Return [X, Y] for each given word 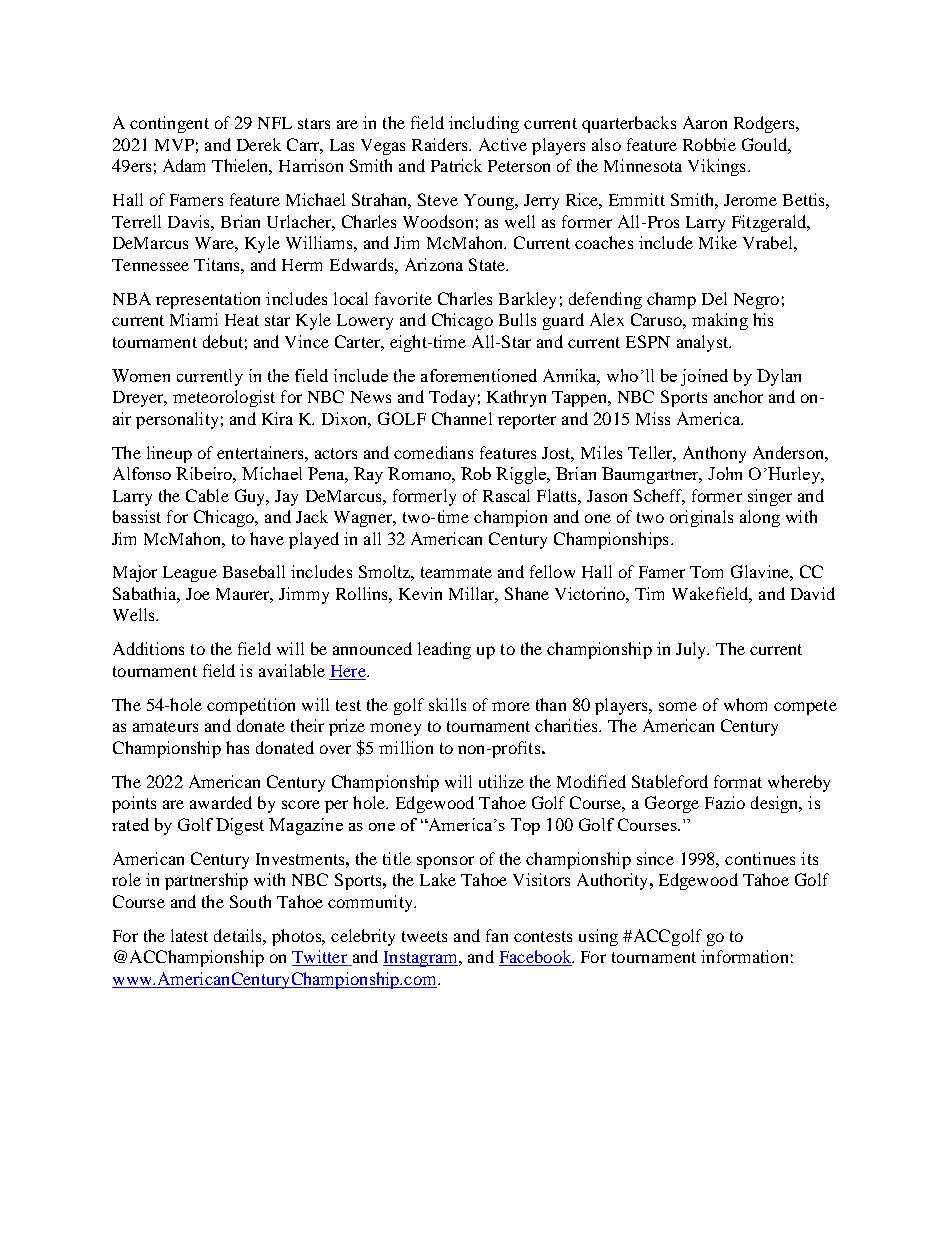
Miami [194, 319]
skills [447, 704]
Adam [184, 165]
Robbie [709, 144]
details [239, 935]
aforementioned [479, 375]
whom [745, 704]
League [190, 574]
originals [701, 518]
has [237, 747]
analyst [704, 343]
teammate [456, 572]
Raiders [441, 144]
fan [497, 935]
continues [760, 858]
